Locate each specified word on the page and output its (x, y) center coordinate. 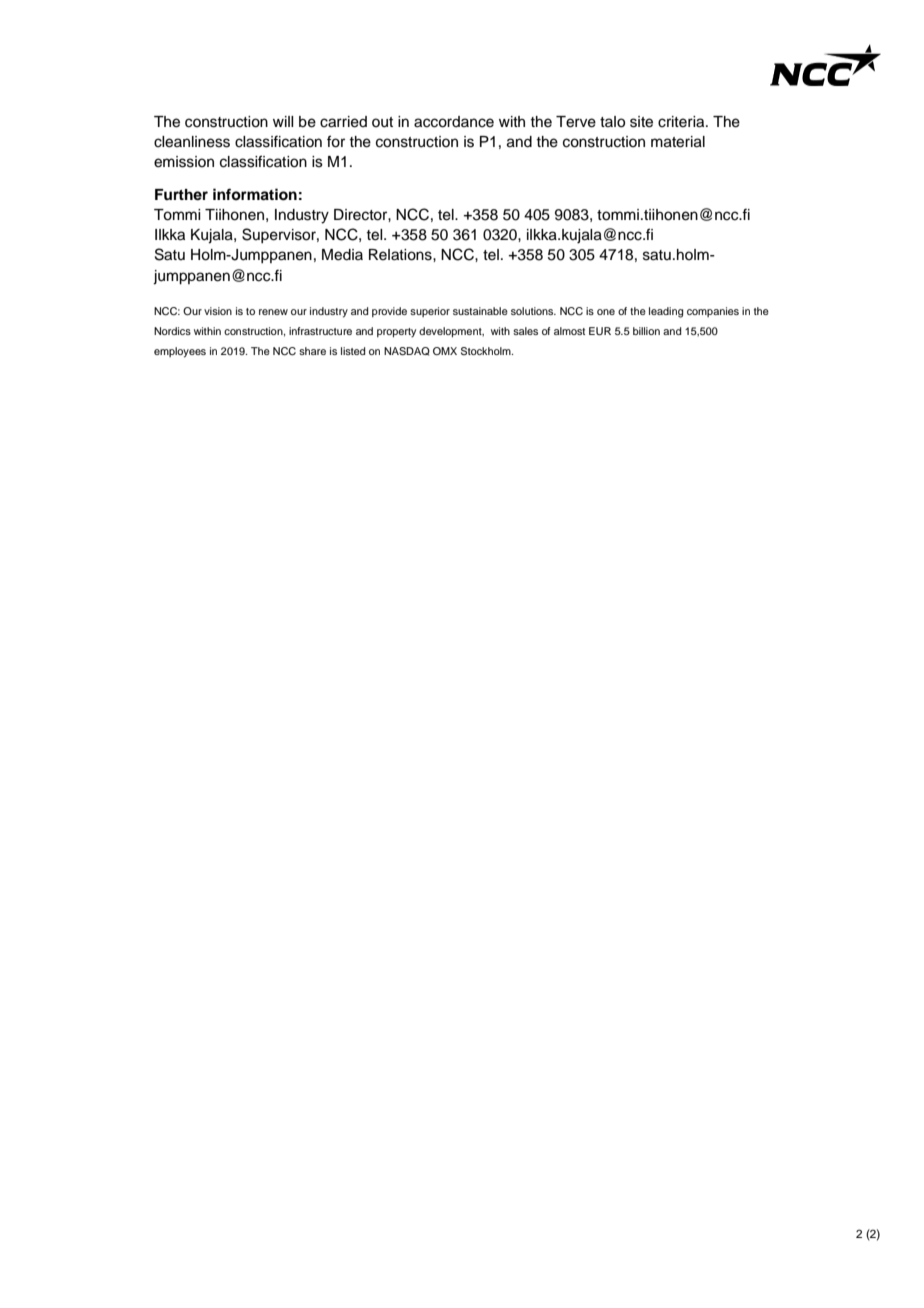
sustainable (480, 311)
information (255, 194)
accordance (454, 122)
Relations (401, 255)
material (678, 142)
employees (180, 352)
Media (342, 255)
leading (666, 312)
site (641, 122)
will (283, 121)
